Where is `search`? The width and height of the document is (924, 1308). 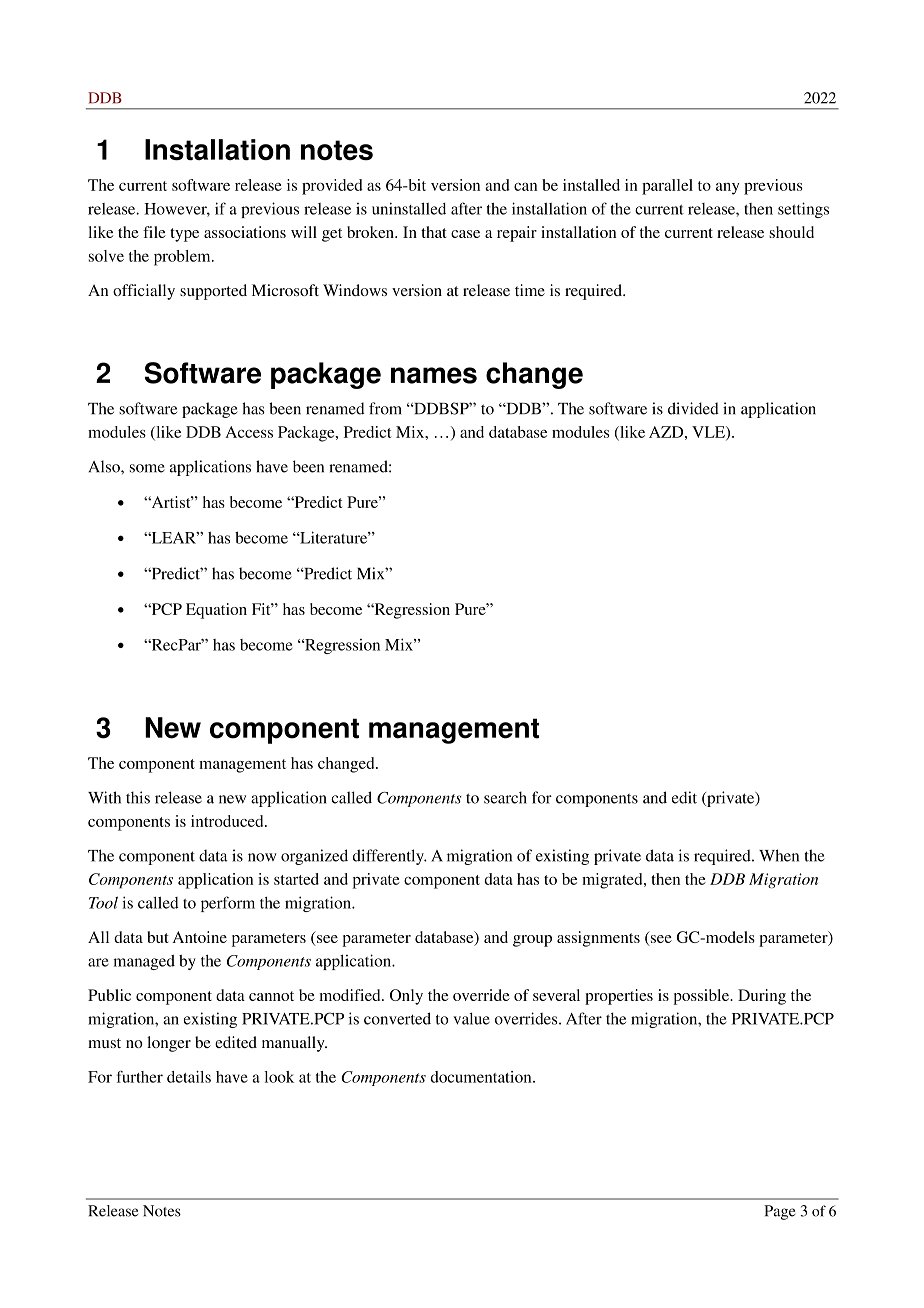 search is located at coordinates (505, 797).
